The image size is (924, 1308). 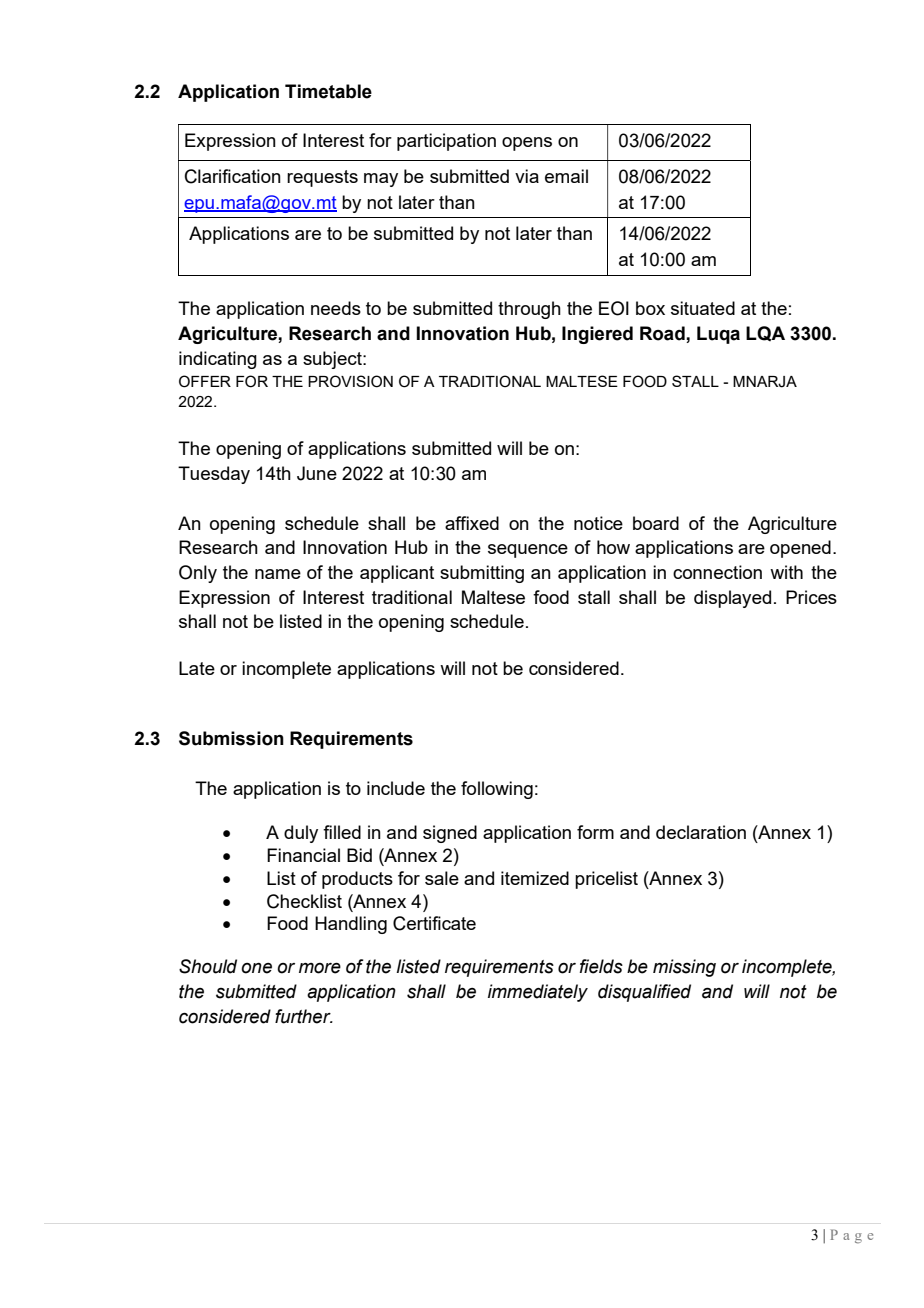 I want to click on email, so click(x=566, y=176).
